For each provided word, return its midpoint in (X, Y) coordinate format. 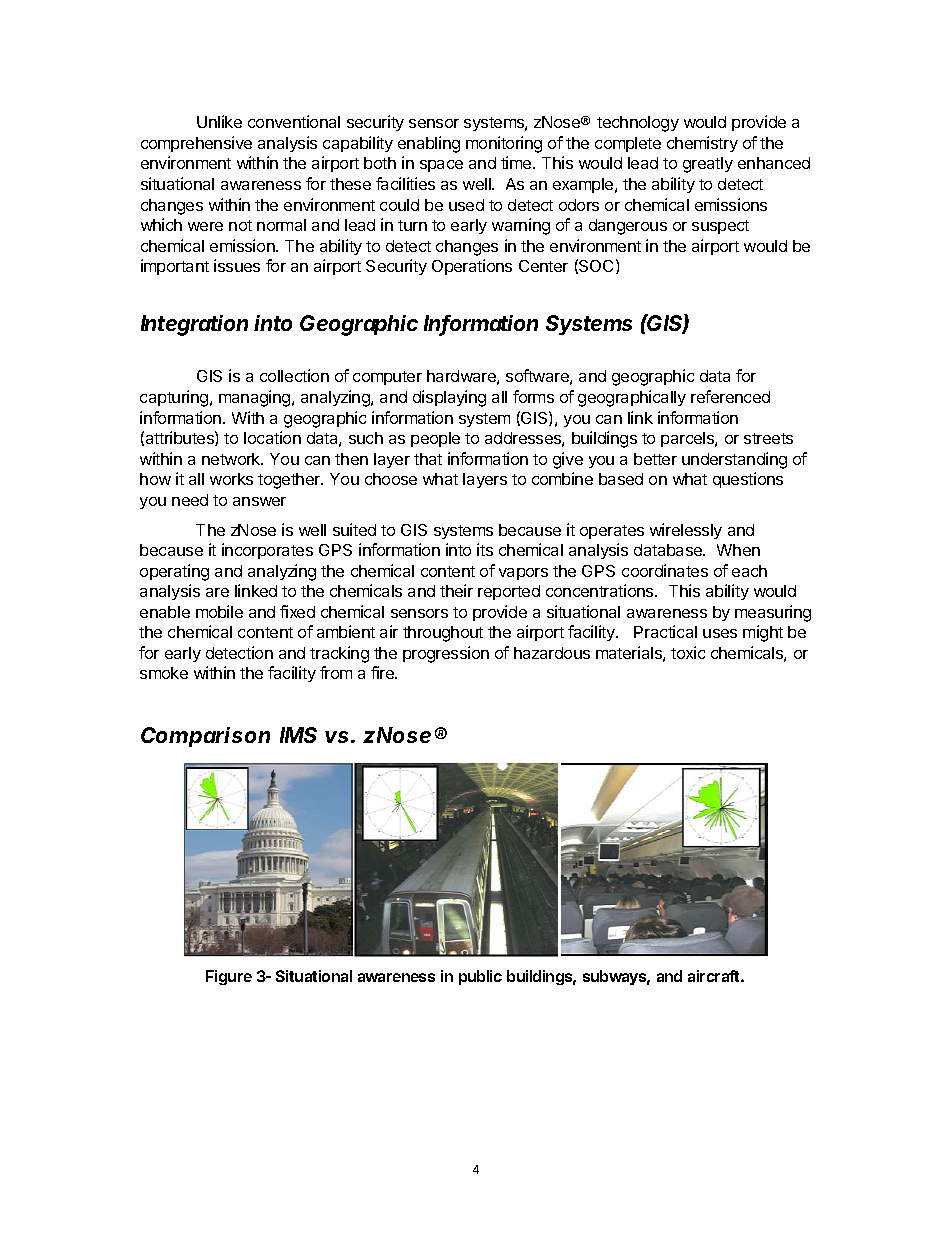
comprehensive (196, 144)
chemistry (702, 144)
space (441, 166)
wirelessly (686, 531)
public (480, 977)
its (485, 549)
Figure (229, 977)
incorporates (267, 551)
